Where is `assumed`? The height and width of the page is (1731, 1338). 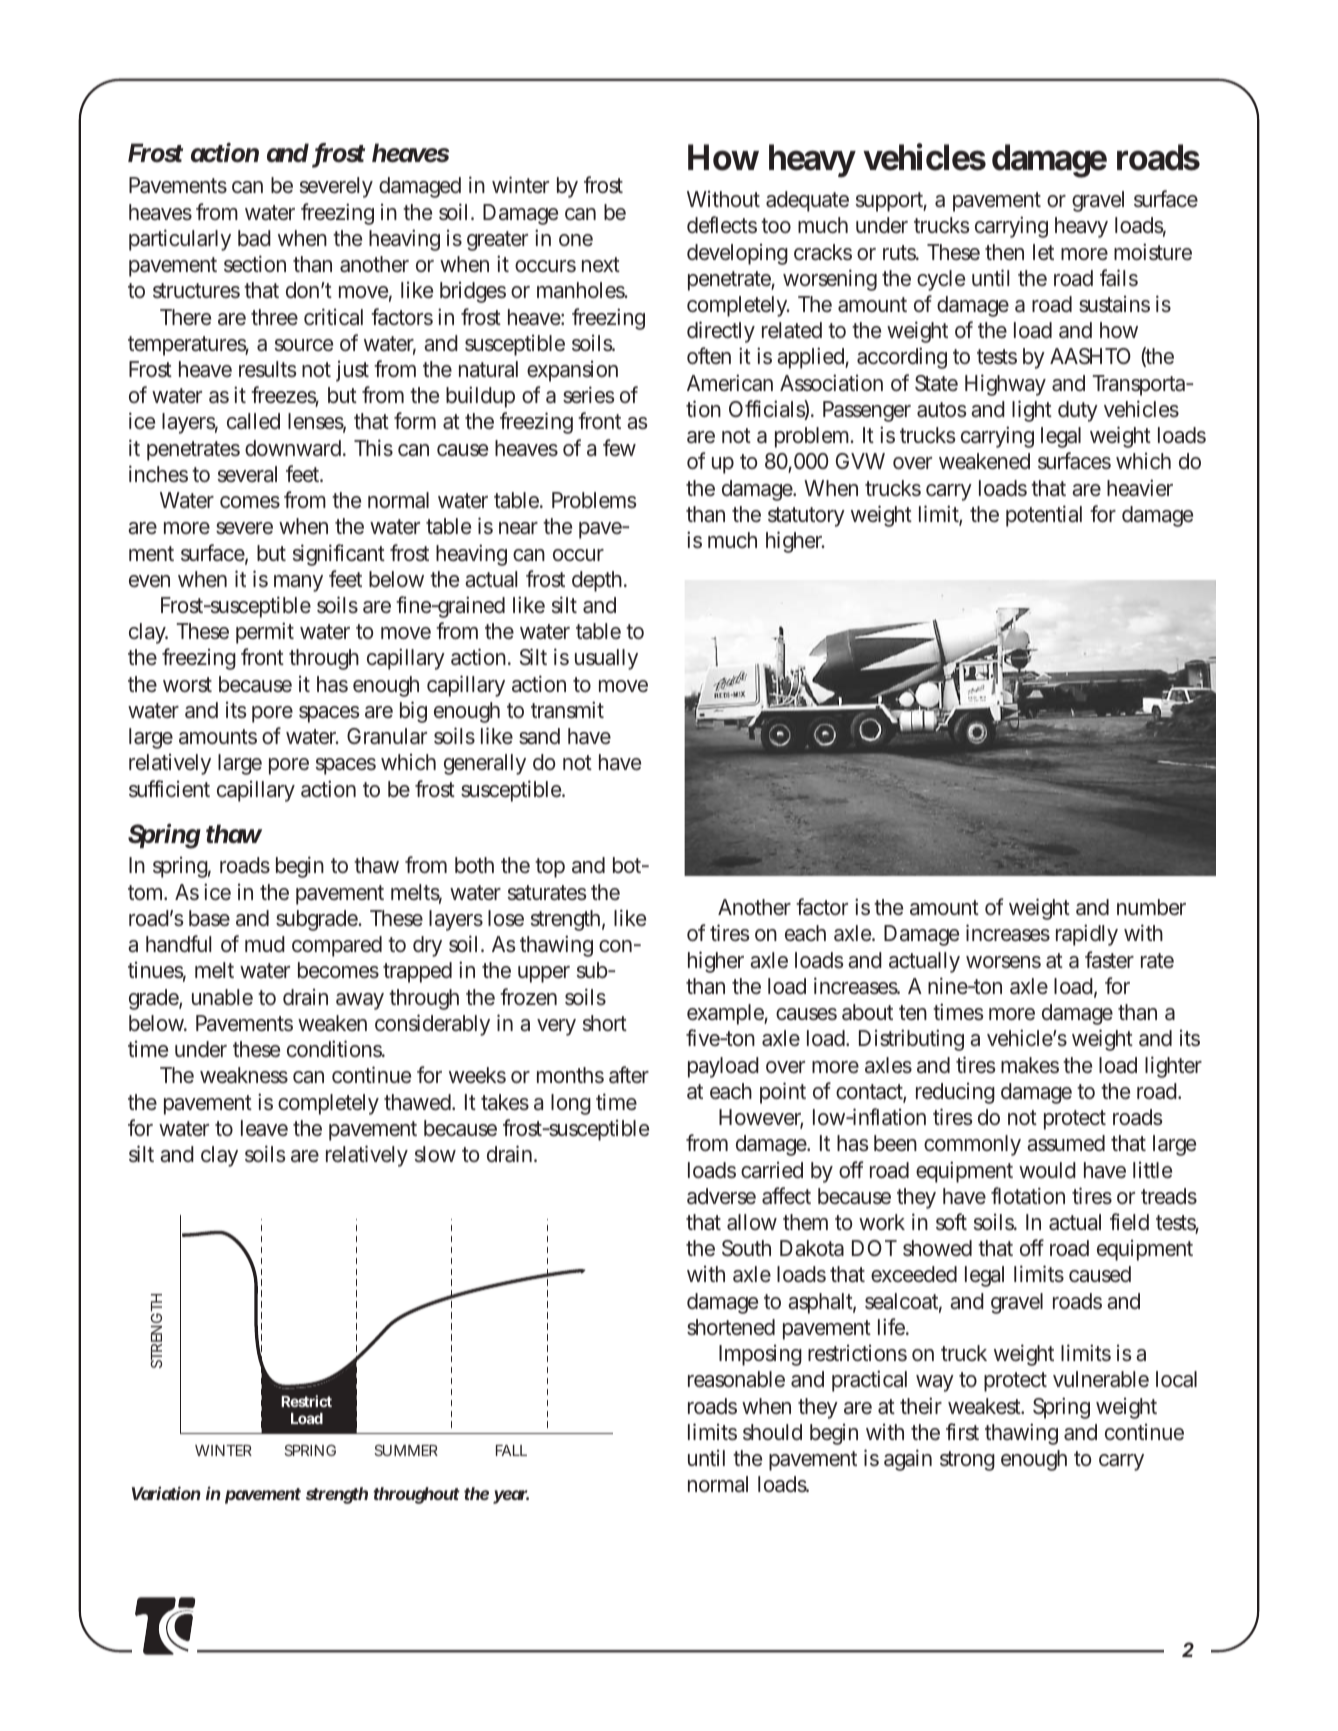
assumed is located at coordinates (1066, 1143).
